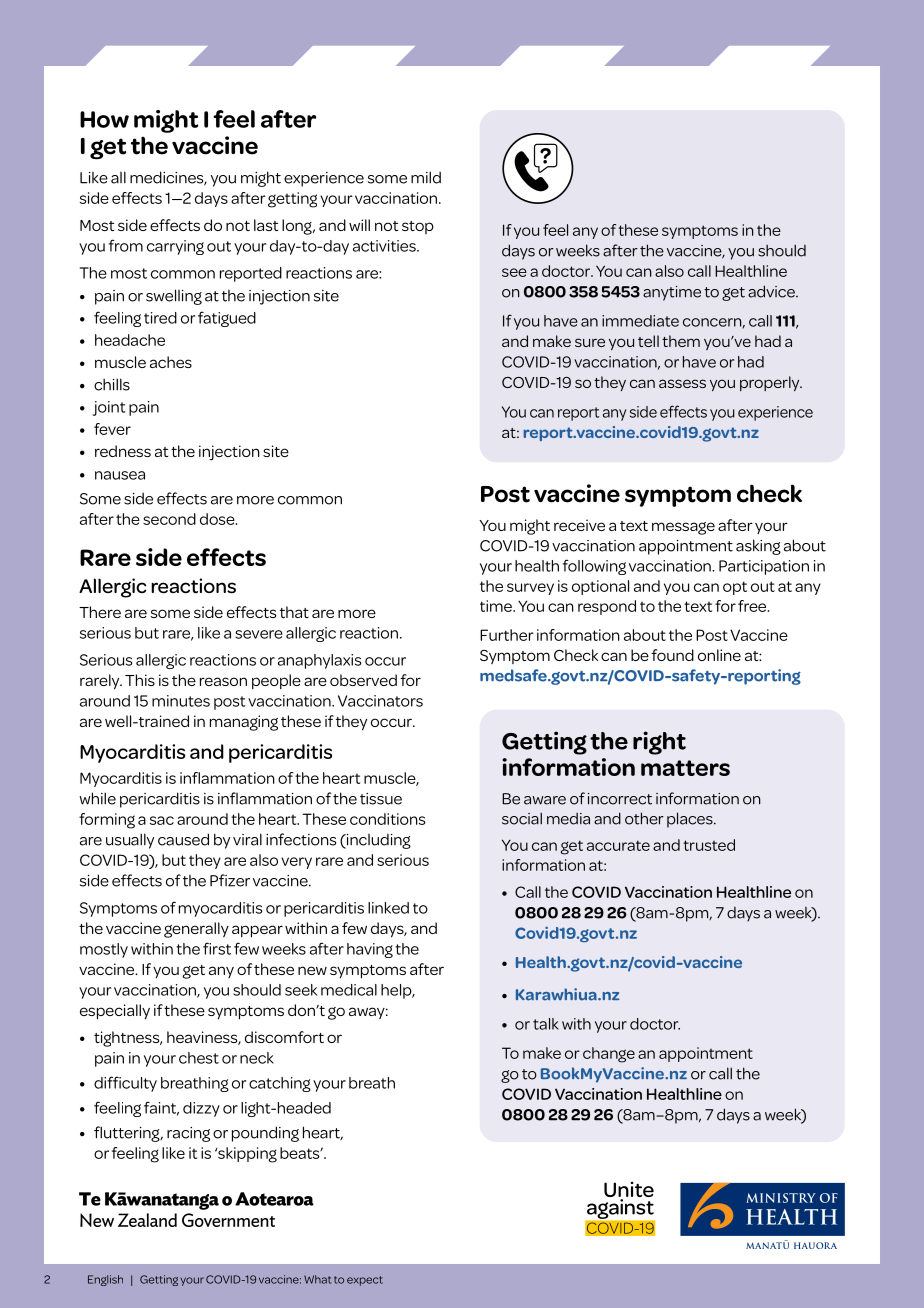 This document has width=924, height=1308. I want to click on How, so click(104, 119).
